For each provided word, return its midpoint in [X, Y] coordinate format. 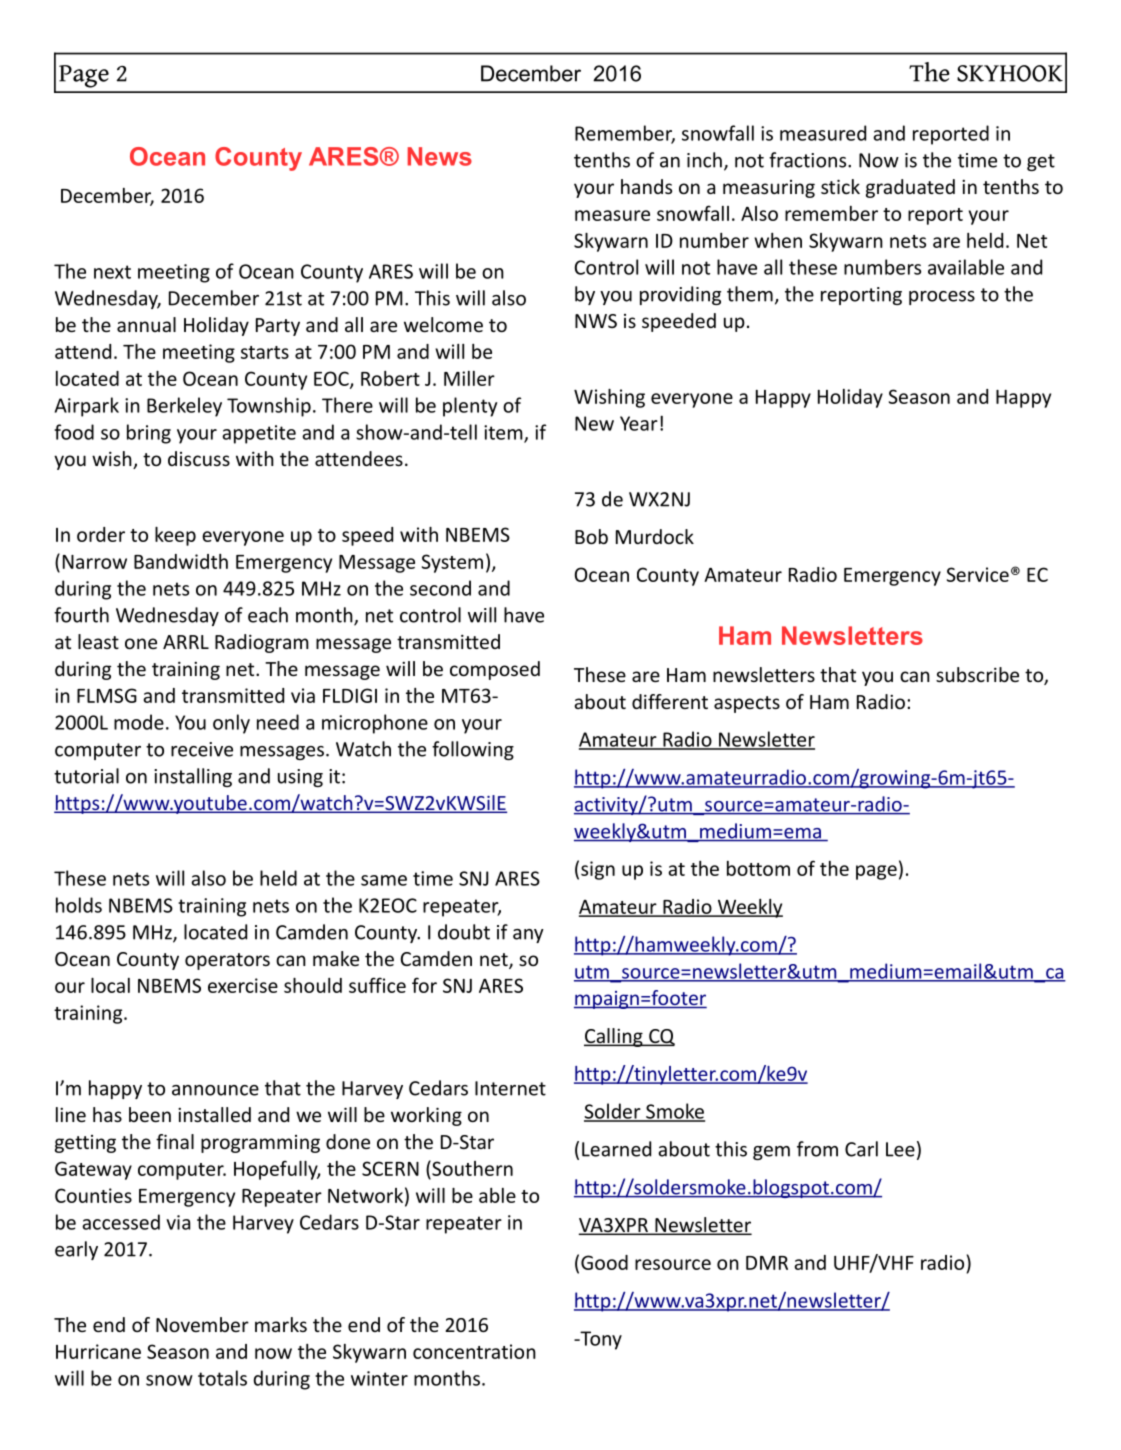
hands [646, 186]
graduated [910, 188]
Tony [600, 1340]
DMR [767, 1263]
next [112, 272]
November [202, 1324]
